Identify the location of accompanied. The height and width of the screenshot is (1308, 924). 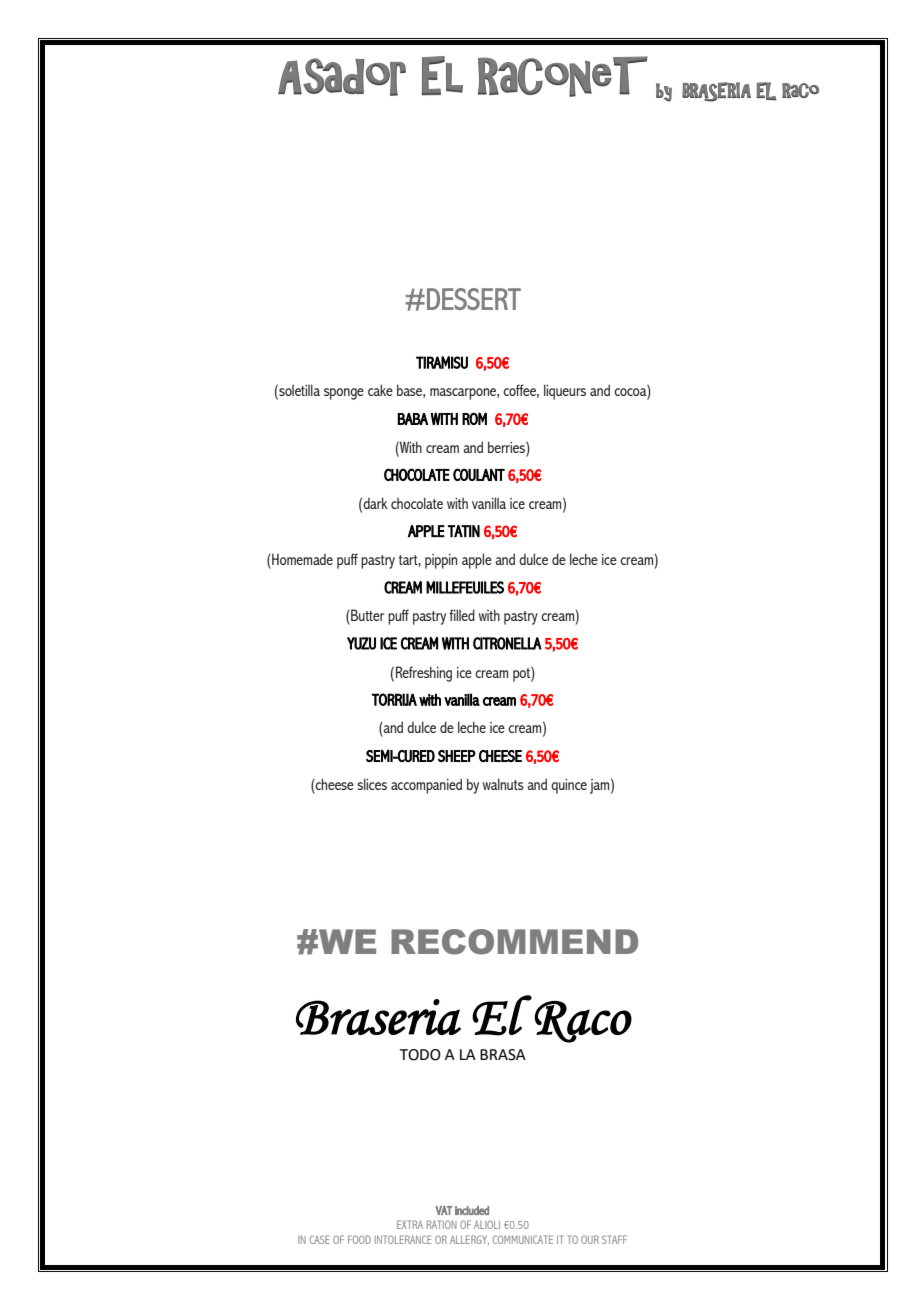
(426, 786).
